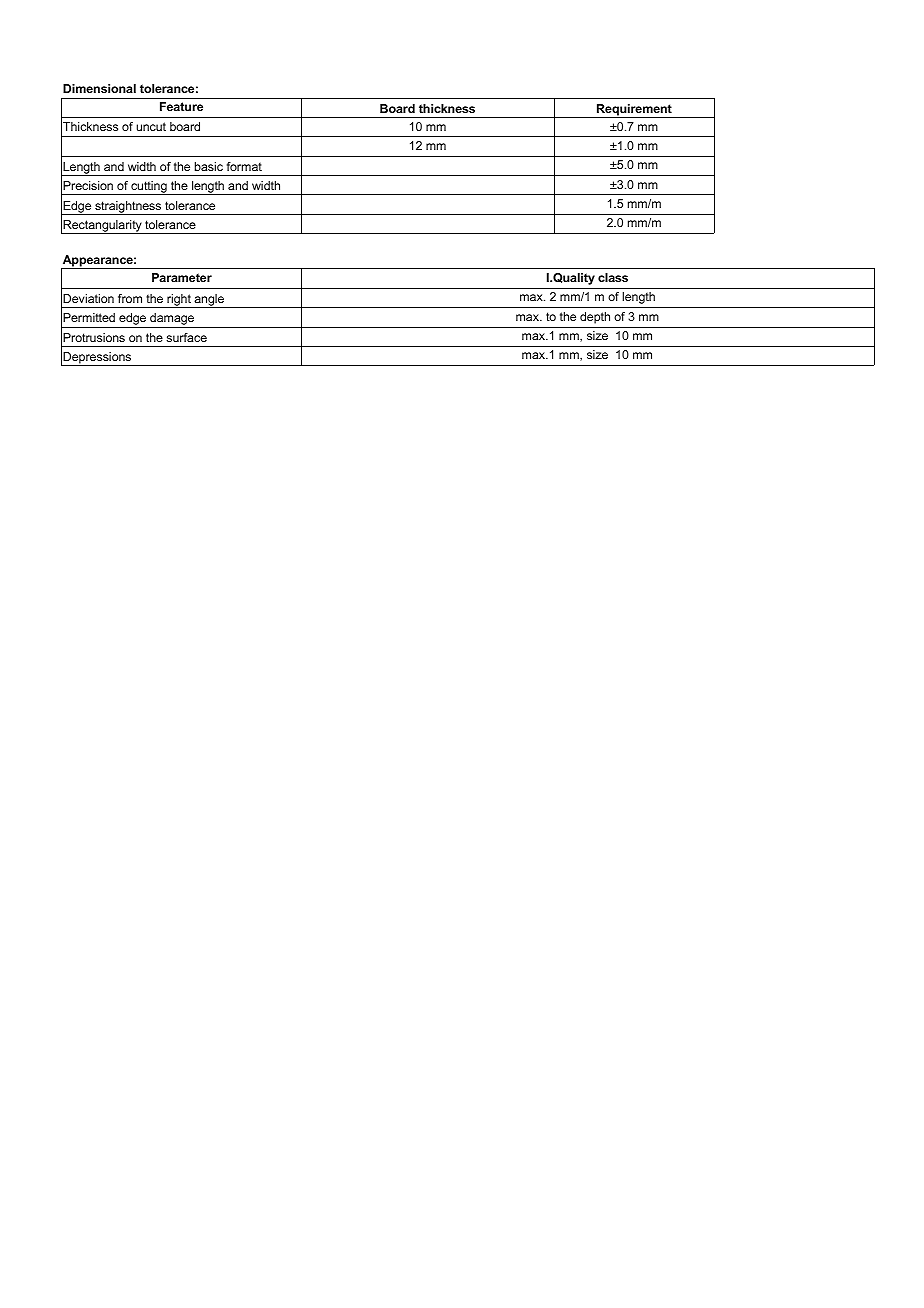 The image size is (924, 1308). Describe the element at coordinates (634, 111) in the screenshot. I see `Requirement` at that location.
